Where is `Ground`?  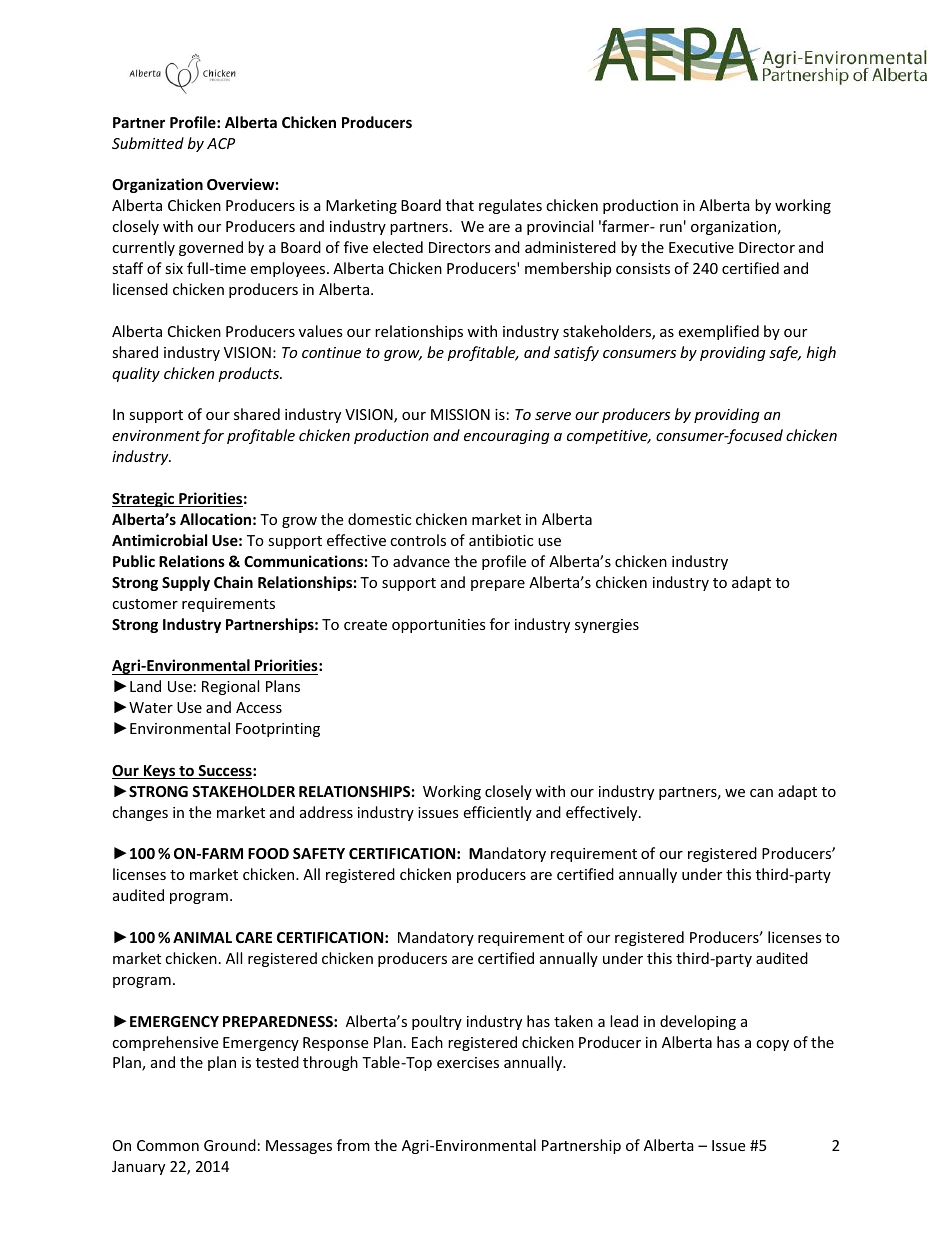
Ground is located at coordinates (230, 1145).
